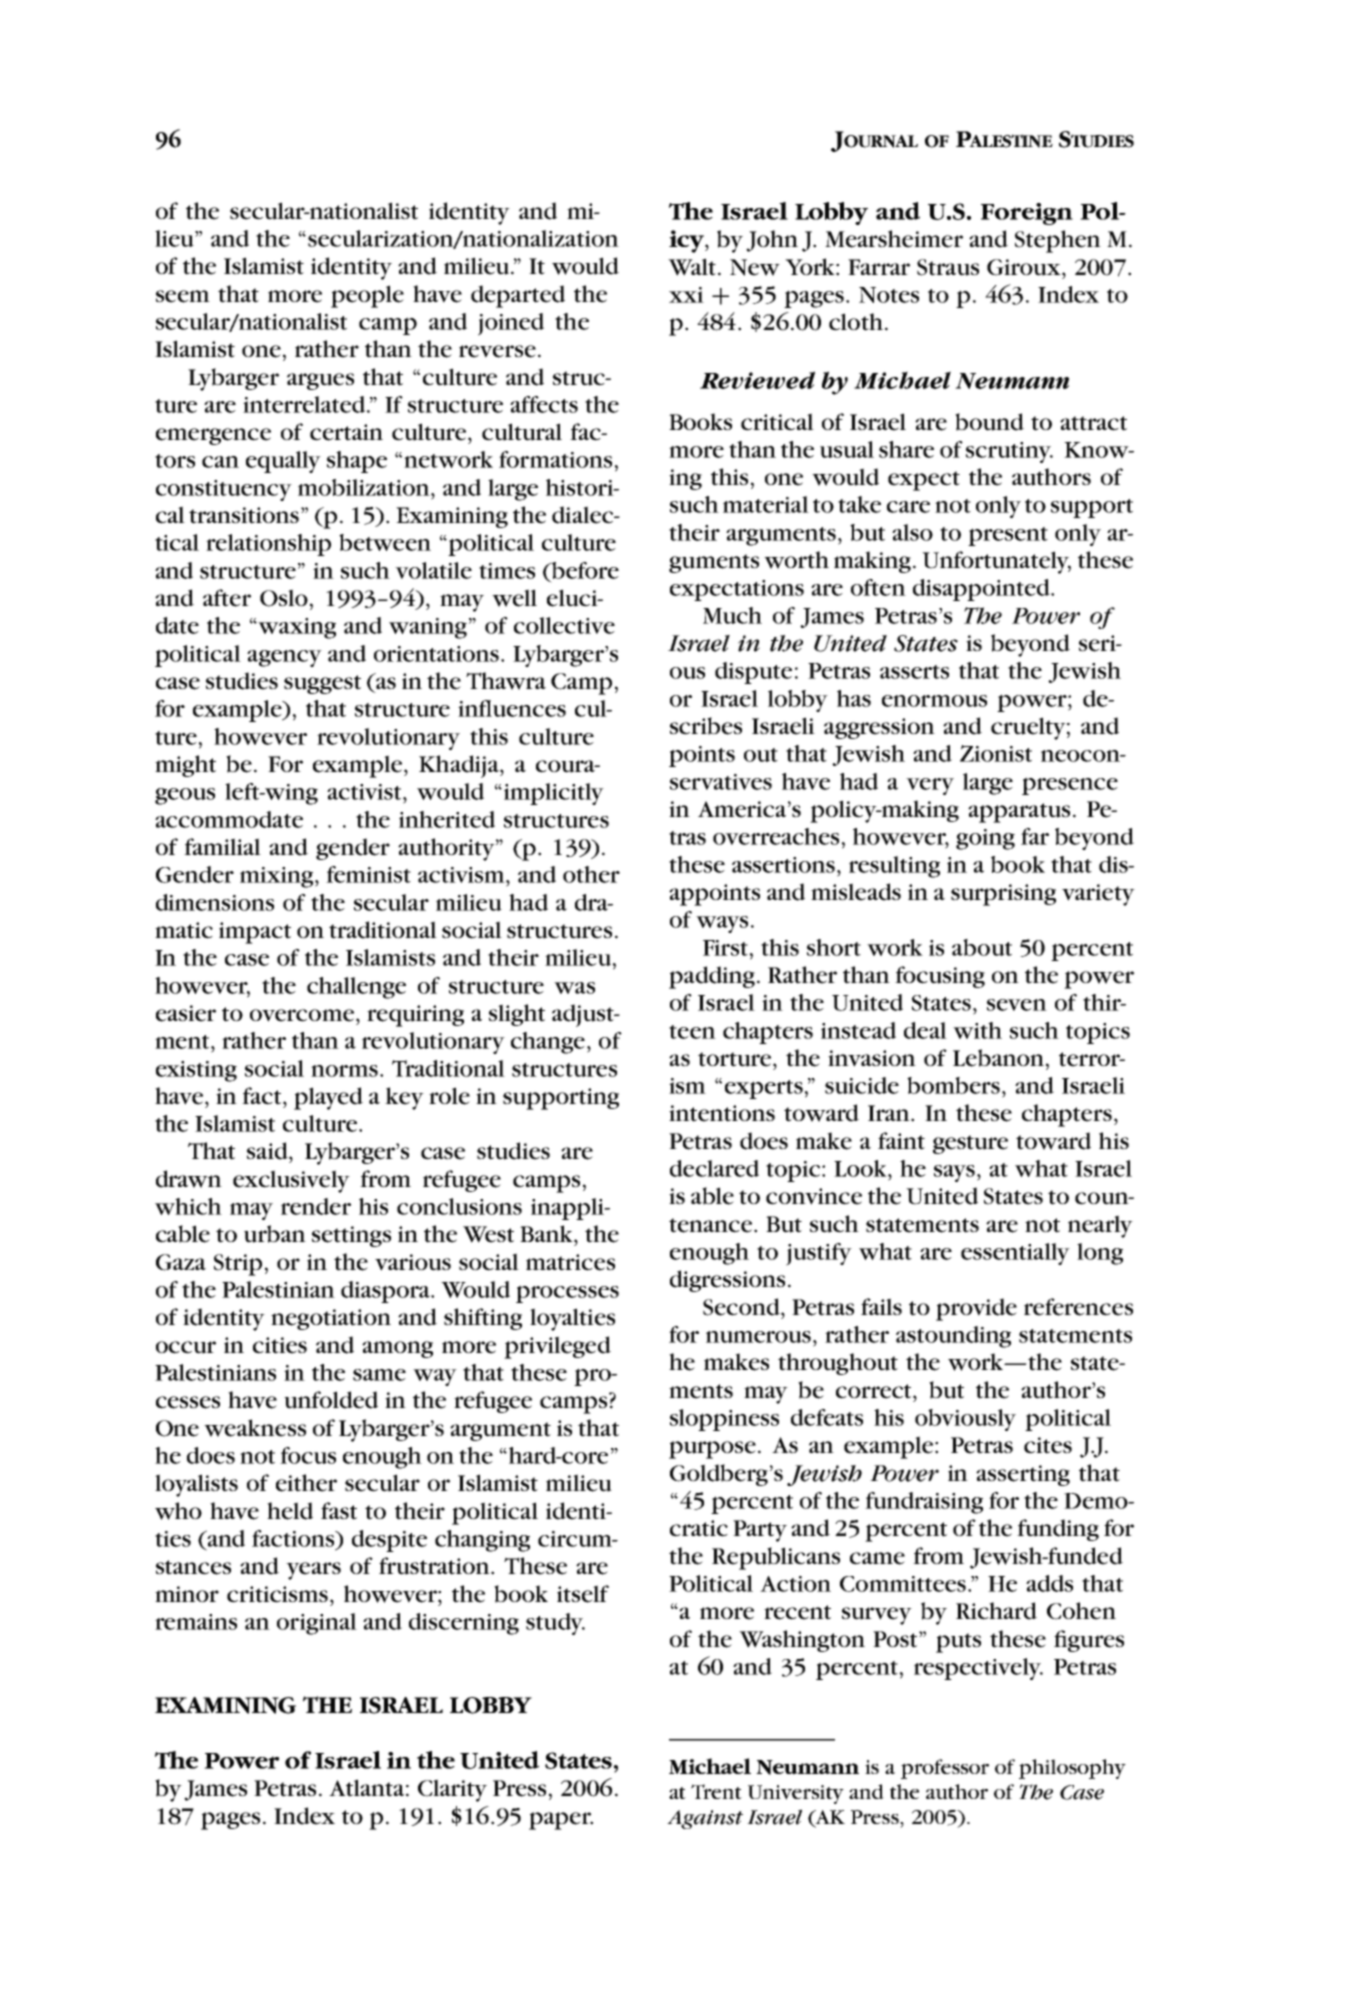 Image resolution: width=1349 pixels, height=1999 pixels. What do you see at coordinates (985, 839) in the document?
I see `going` at bounding box center [985, 839].
